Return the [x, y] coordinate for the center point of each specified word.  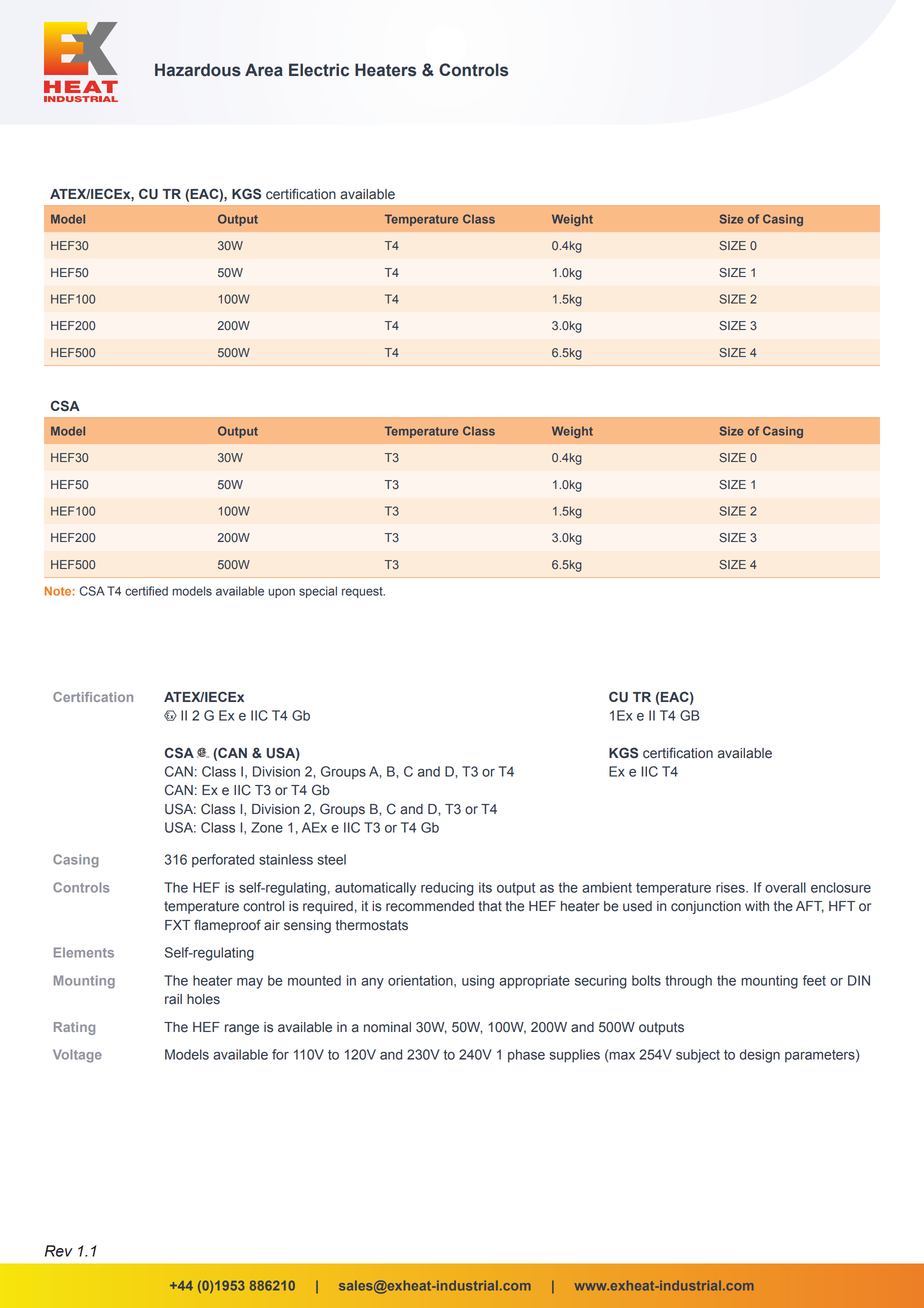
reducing [447, 889]
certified [146, 591]
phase [526, 1056]
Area [264, 70]
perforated [223, 861]
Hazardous [198, 70]
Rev [59, 1251]
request [363, 592]
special [318, 592]
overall [785, 887]
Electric [319, 70]
